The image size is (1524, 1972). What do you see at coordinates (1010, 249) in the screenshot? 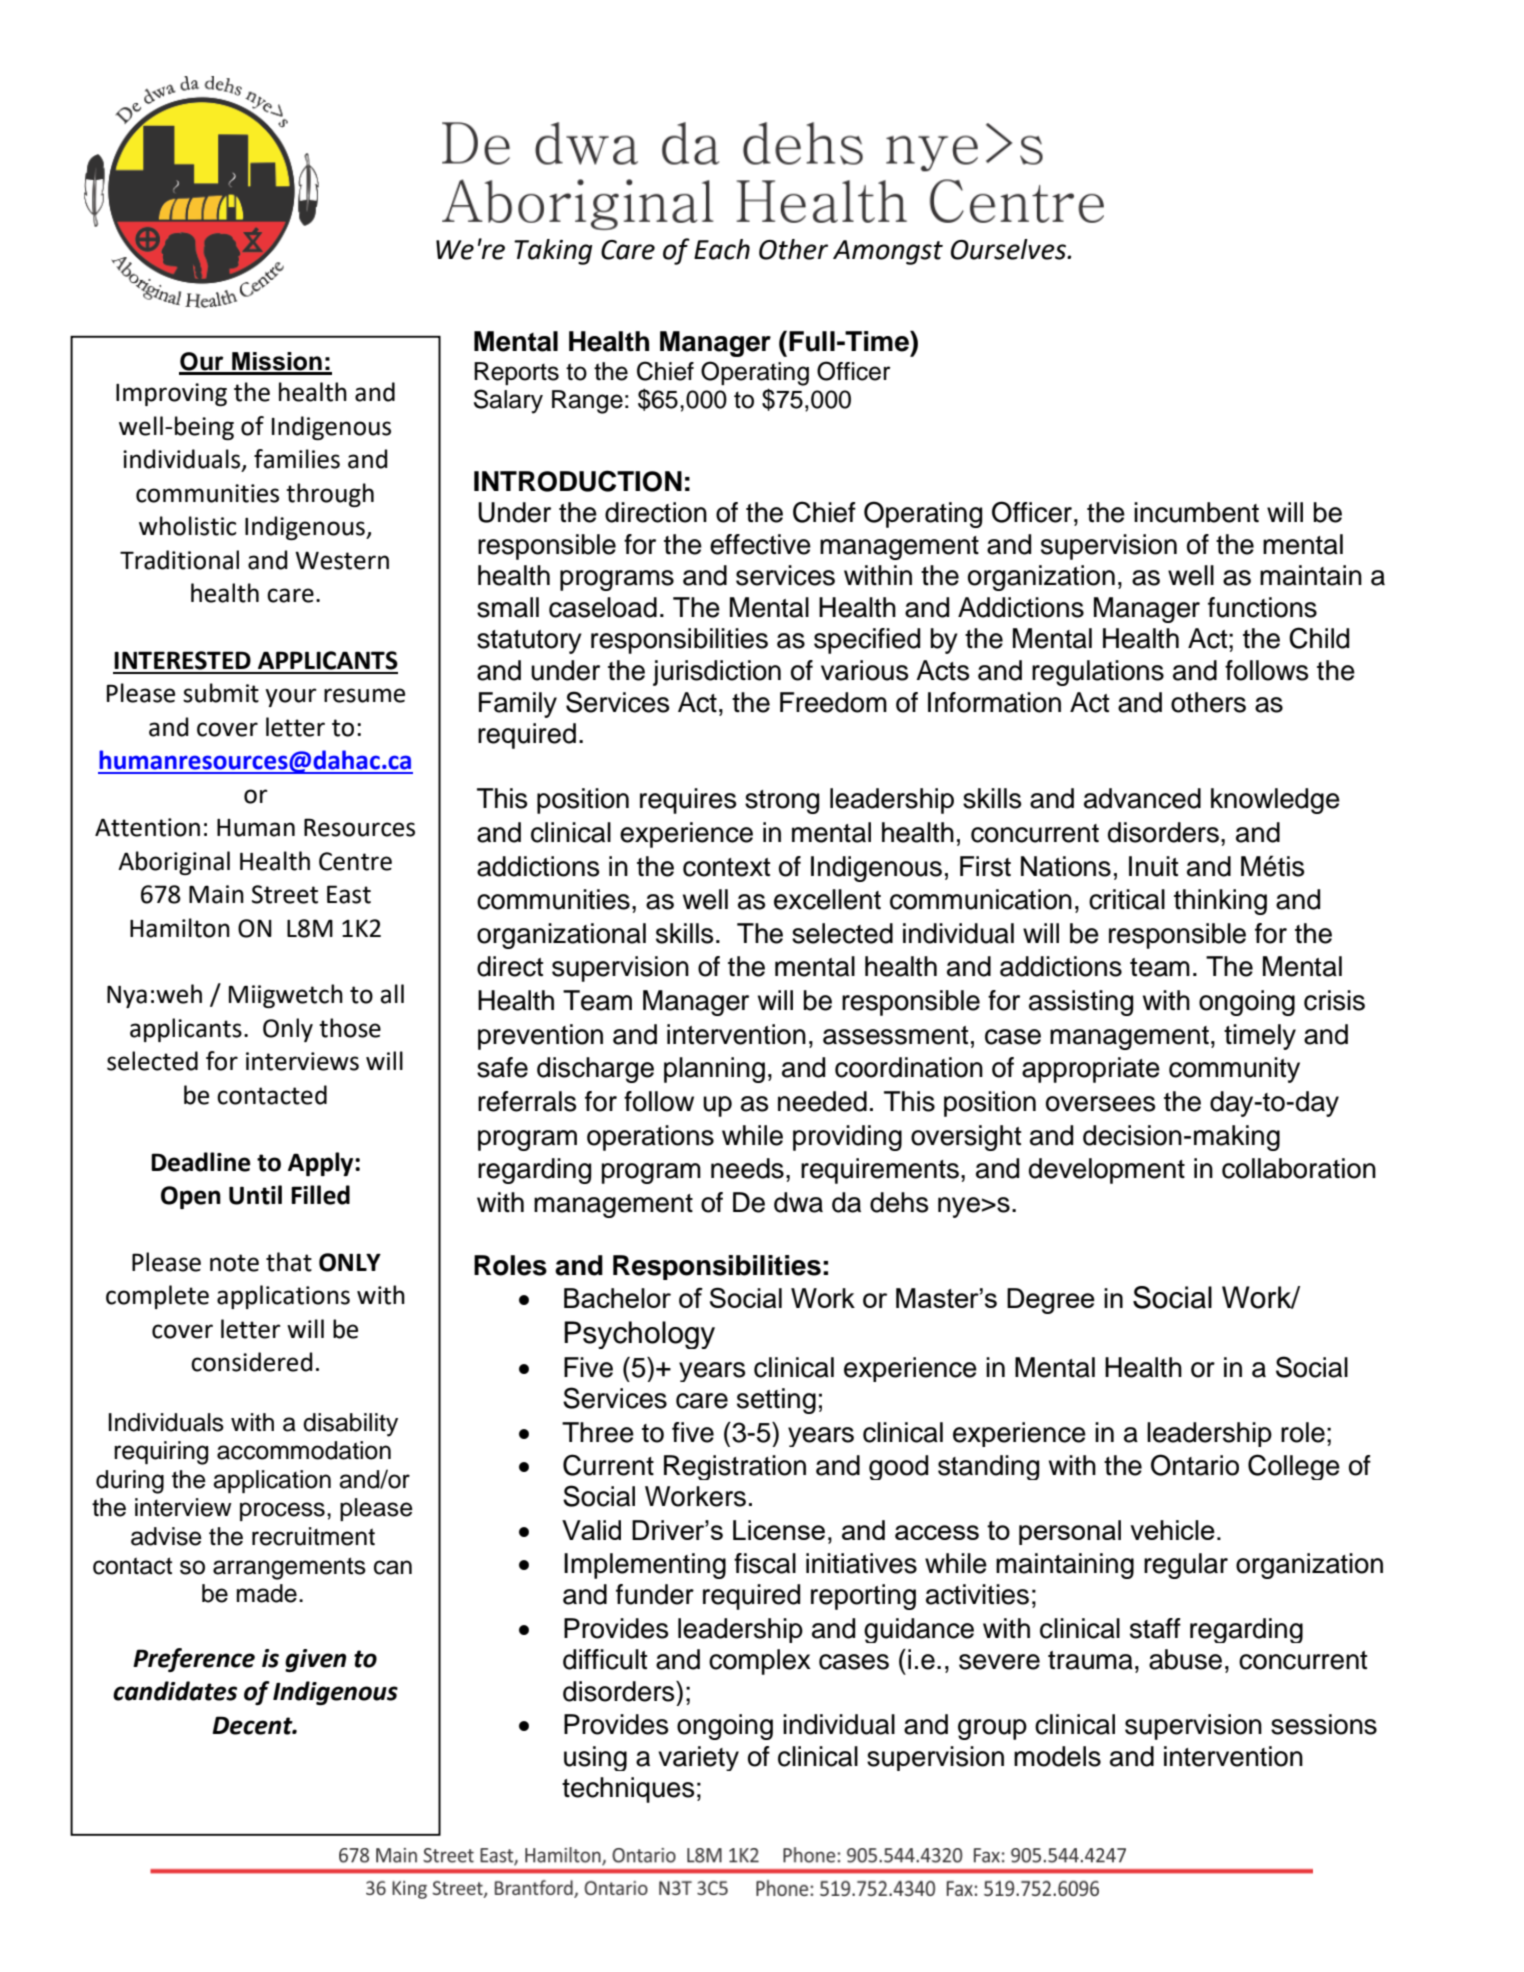
I see `Ourselves` at bounding box center [1010, 249].
